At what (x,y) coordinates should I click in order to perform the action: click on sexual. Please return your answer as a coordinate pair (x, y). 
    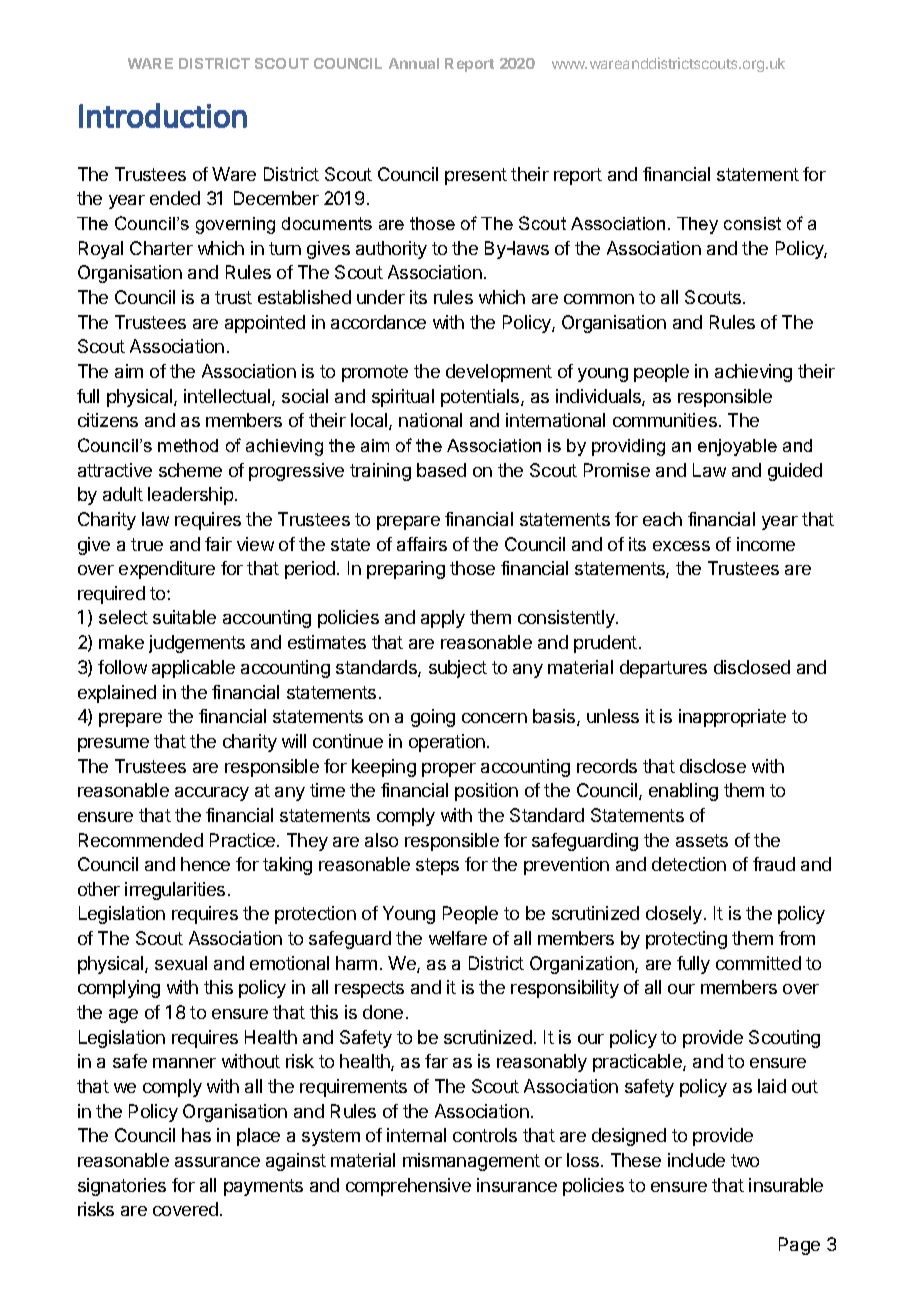
    Looking at the image, I should click on (181, 963).
